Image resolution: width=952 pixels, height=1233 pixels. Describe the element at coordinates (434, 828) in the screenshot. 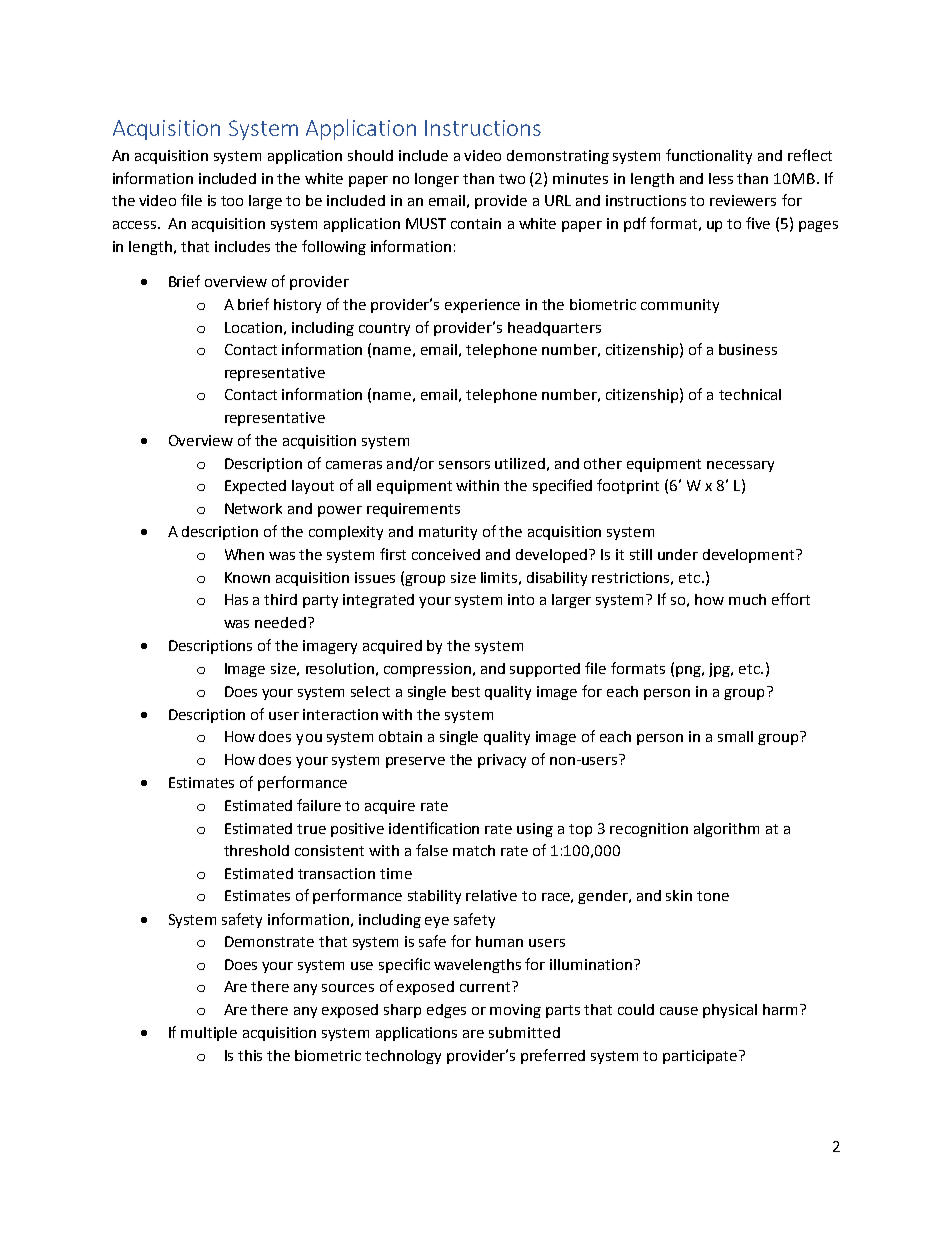

I see `identification` at that location.
